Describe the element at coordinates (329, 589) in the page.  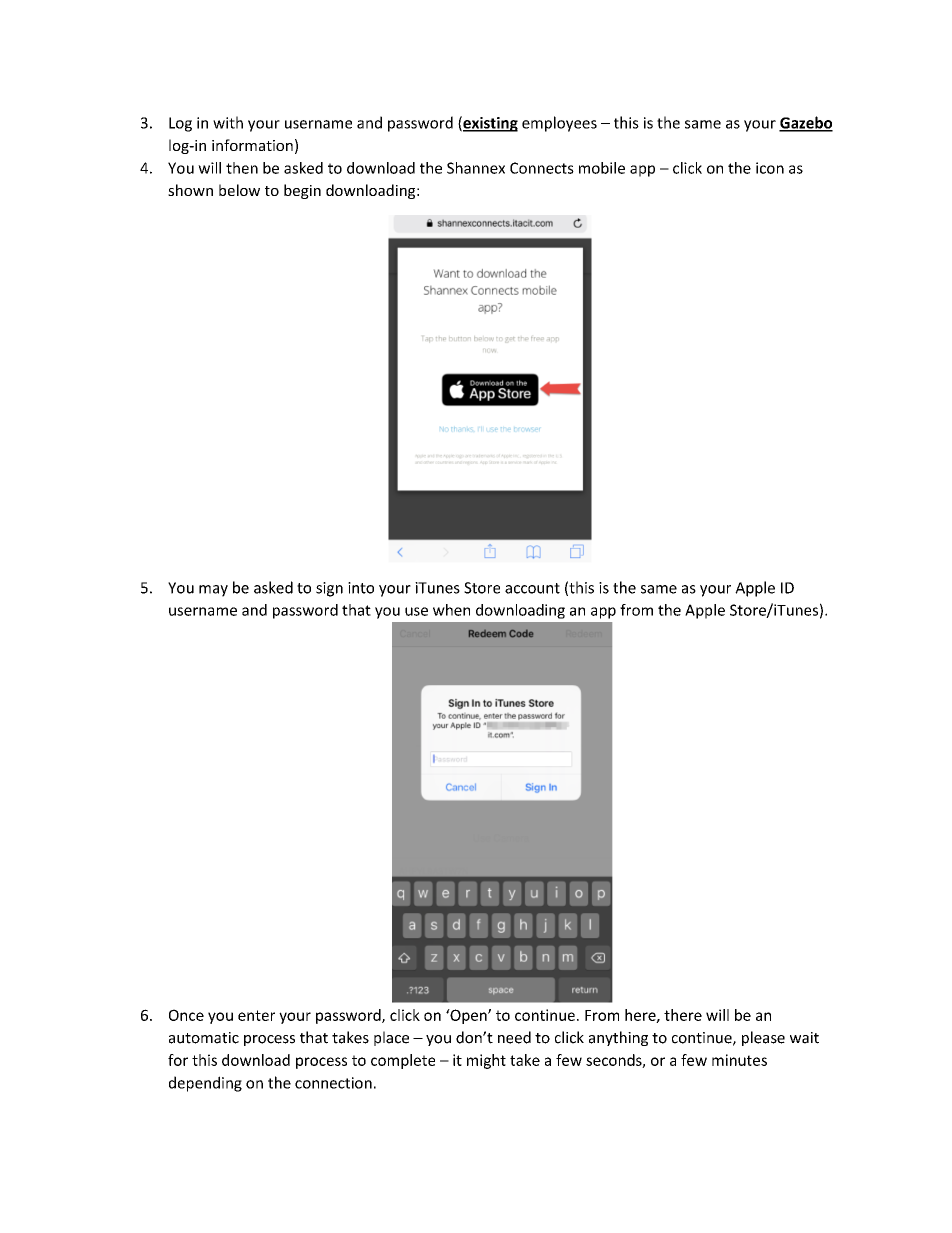
I see `sign` at that location.
